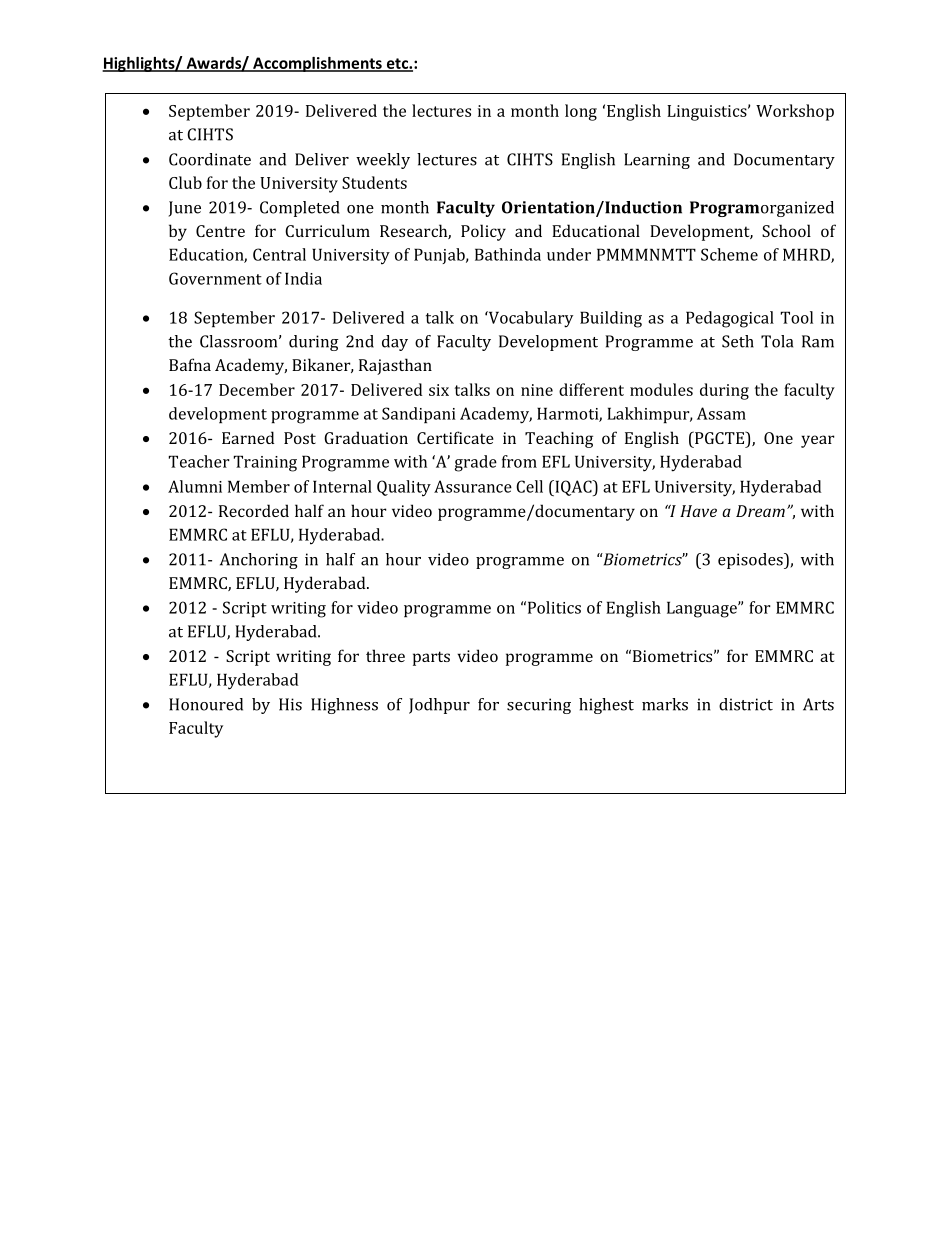  What do you see at coordinates (721, 413) in the document?
I see `Assam` at bounding box center [721, 413].
